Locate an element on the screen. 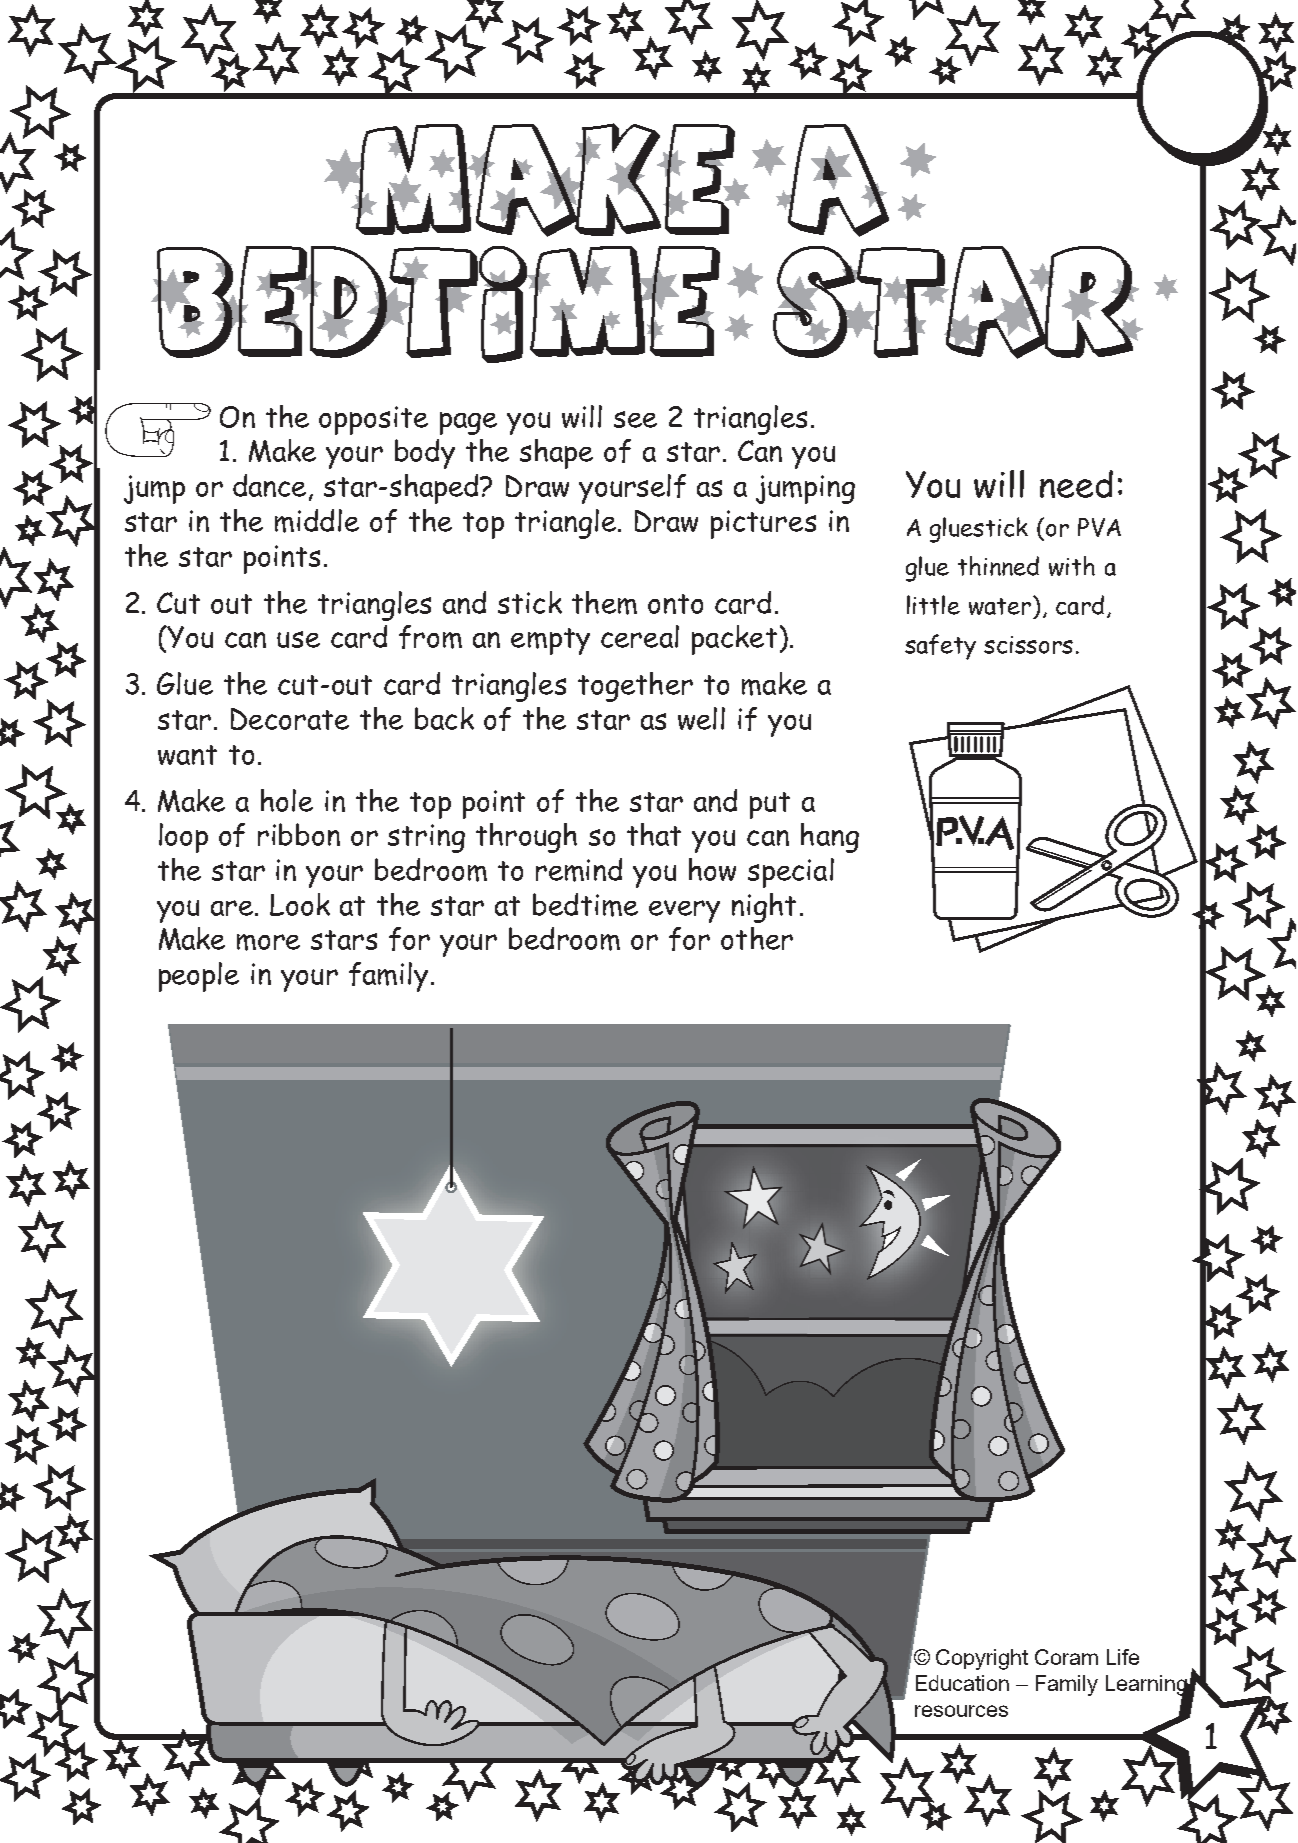 This screenshot has height=1843, width=1298. people is located at coordinates (199, 977).
